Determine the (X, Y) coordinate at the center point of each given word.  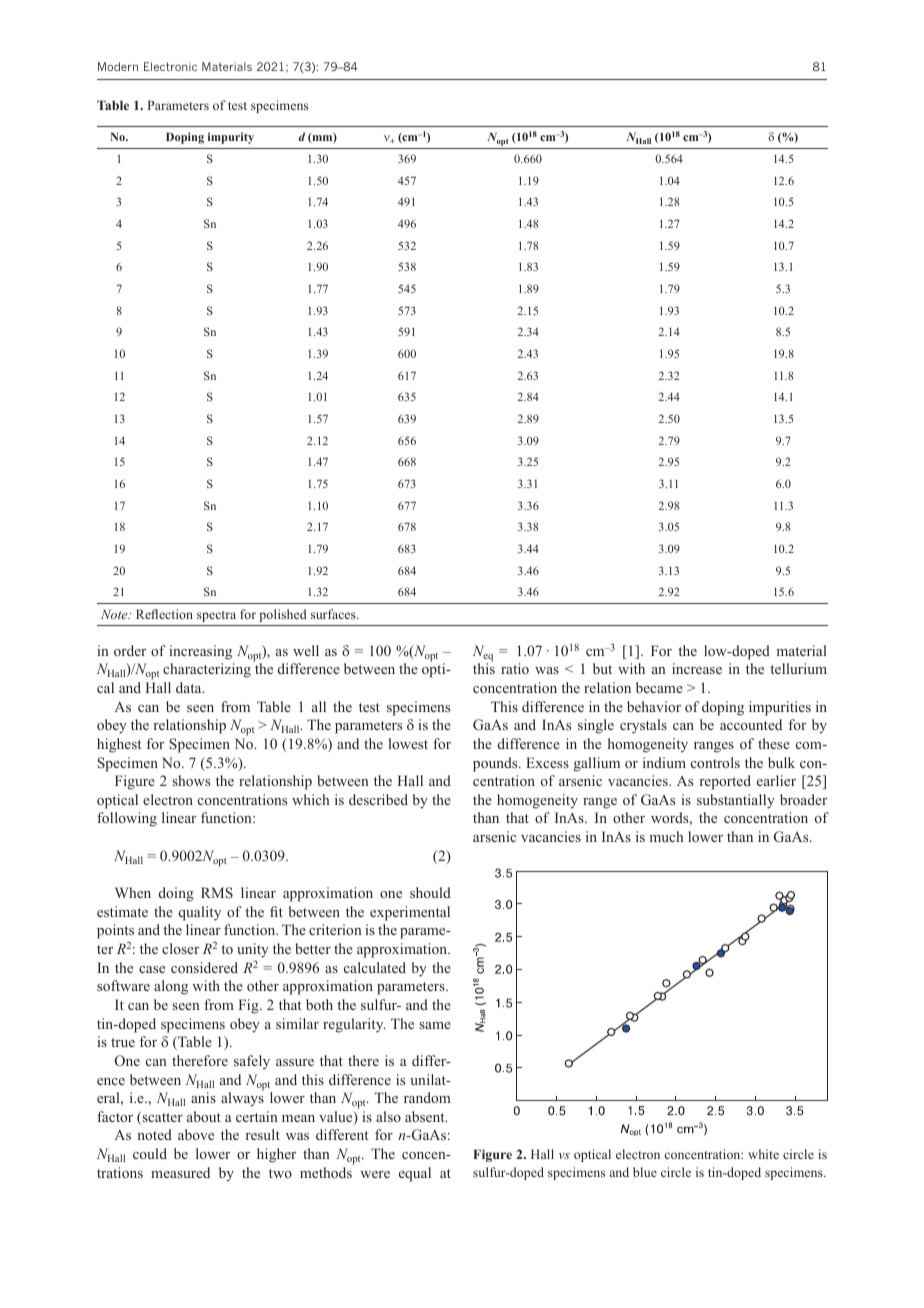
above (196, 1134)
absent (426, 1116)
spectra (216, 616)
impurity (231, 138)
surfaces (334, 614)
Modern (118, 66)
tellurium (798, 668)
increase (697, 668)
